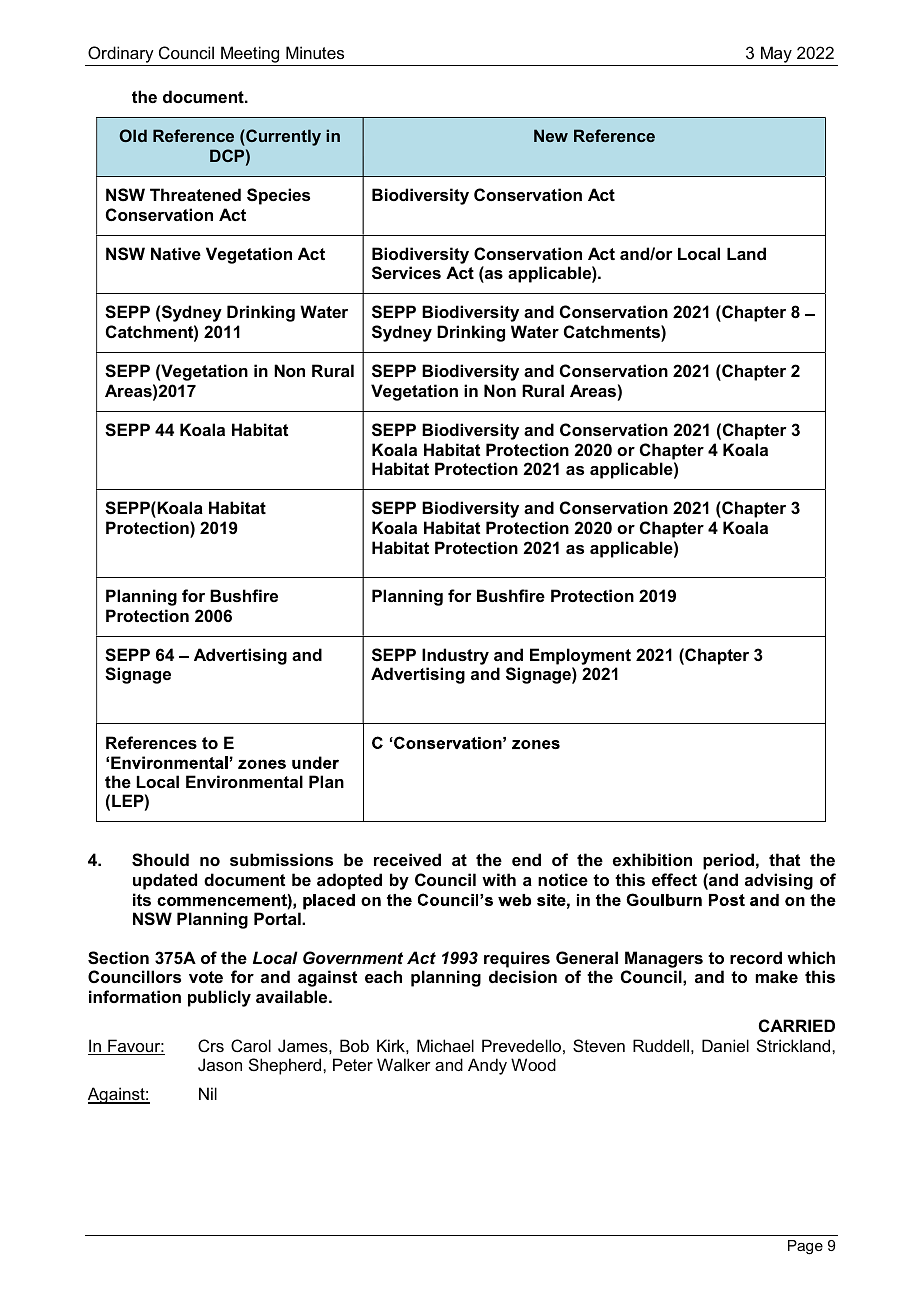  I want to click on May, so click(776, 56).
